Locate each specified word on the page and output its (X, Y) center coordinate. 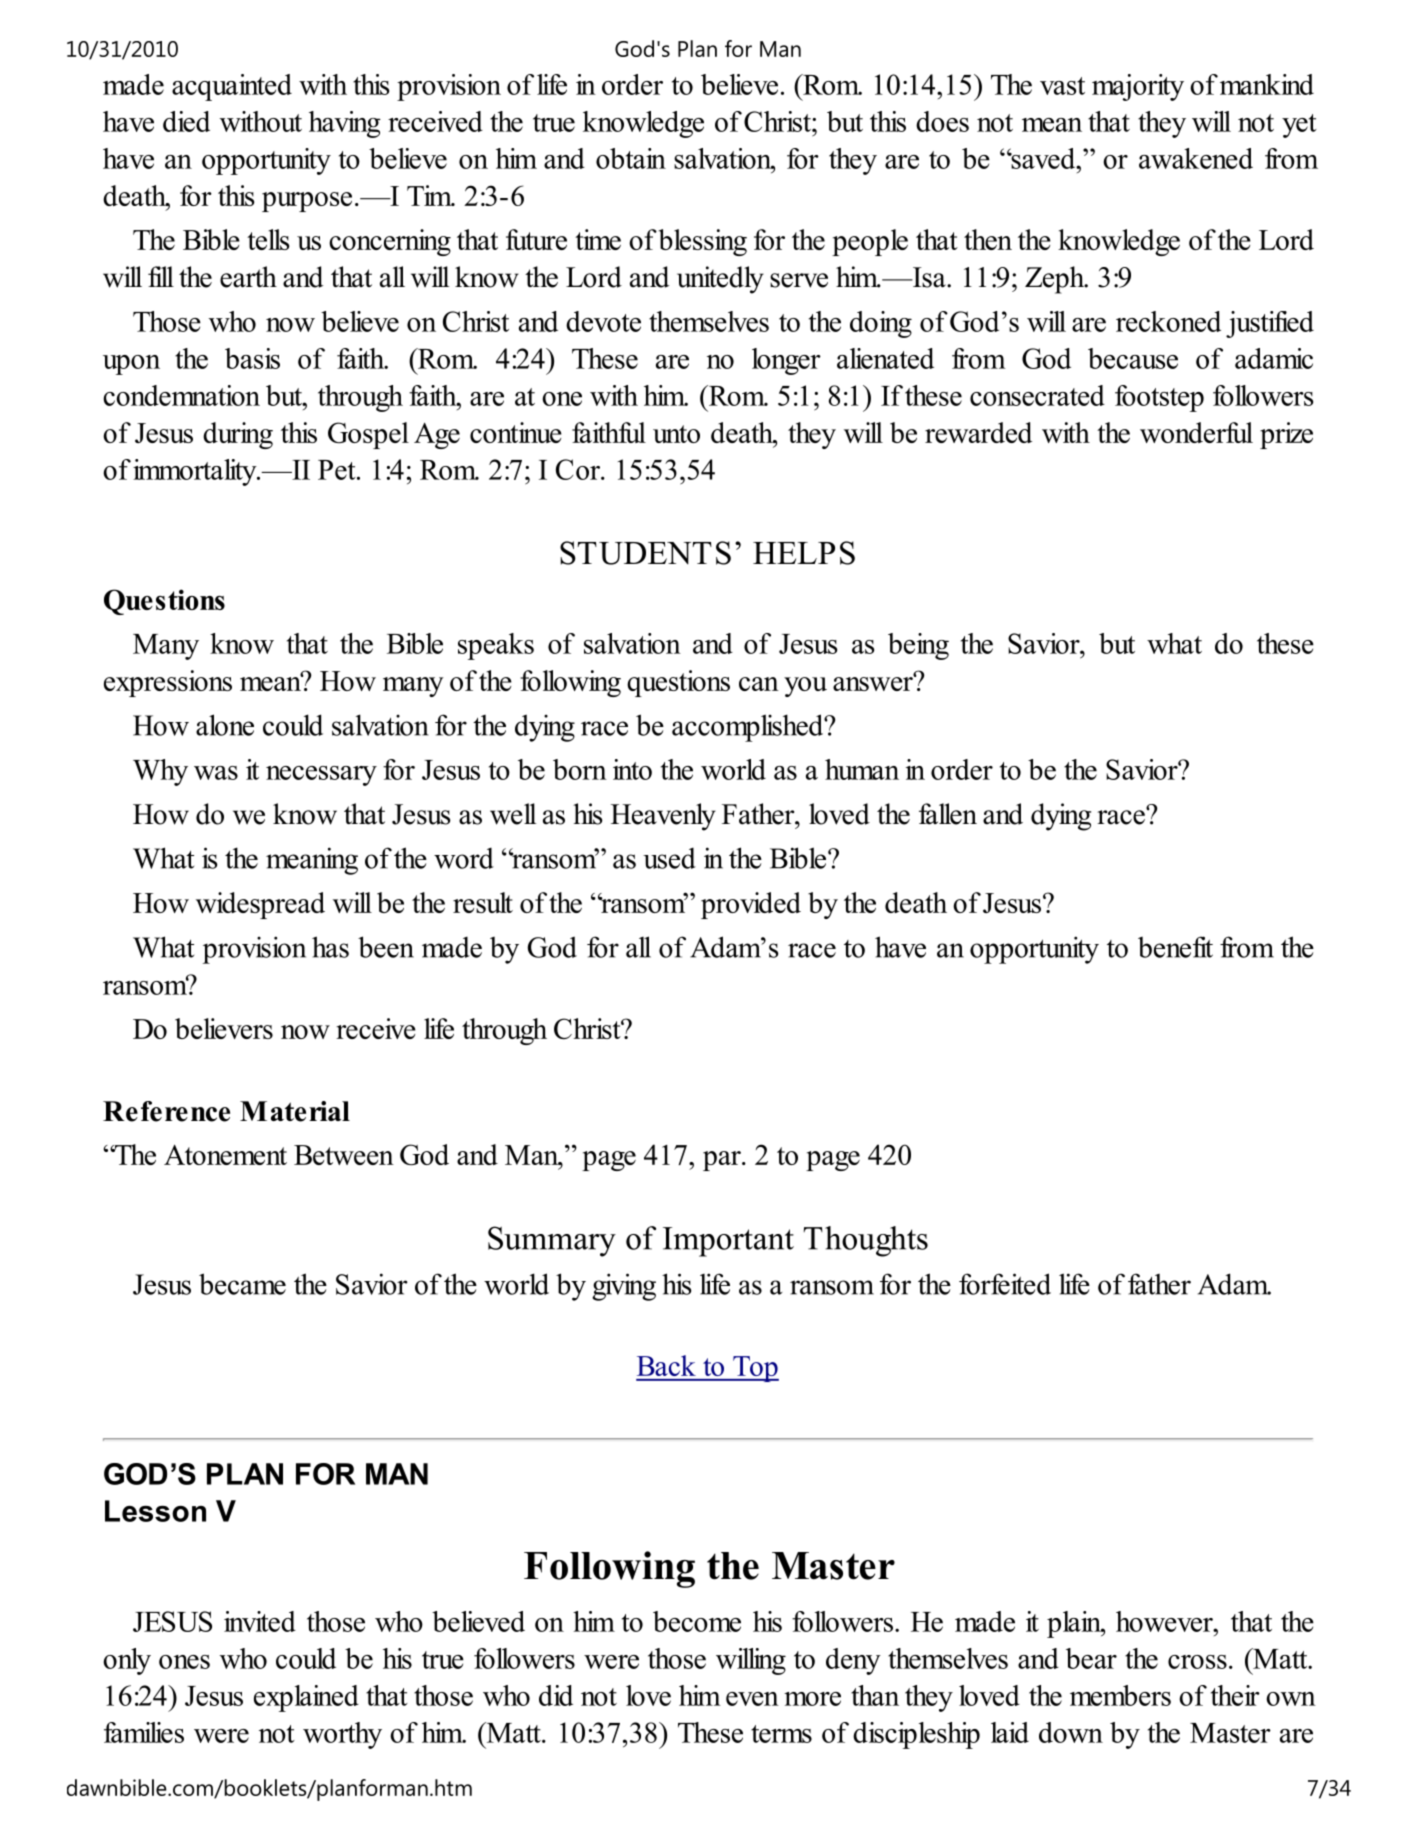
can (759, 684)
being (918, 646)
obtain (631, 158)
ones (184, 1662)
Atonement (225, 1154)
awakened (1196, 158)
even (752, 1699)
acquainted (232, 87)
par (723, 1161)
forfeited (1005, 1284)
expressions (168, 683)
